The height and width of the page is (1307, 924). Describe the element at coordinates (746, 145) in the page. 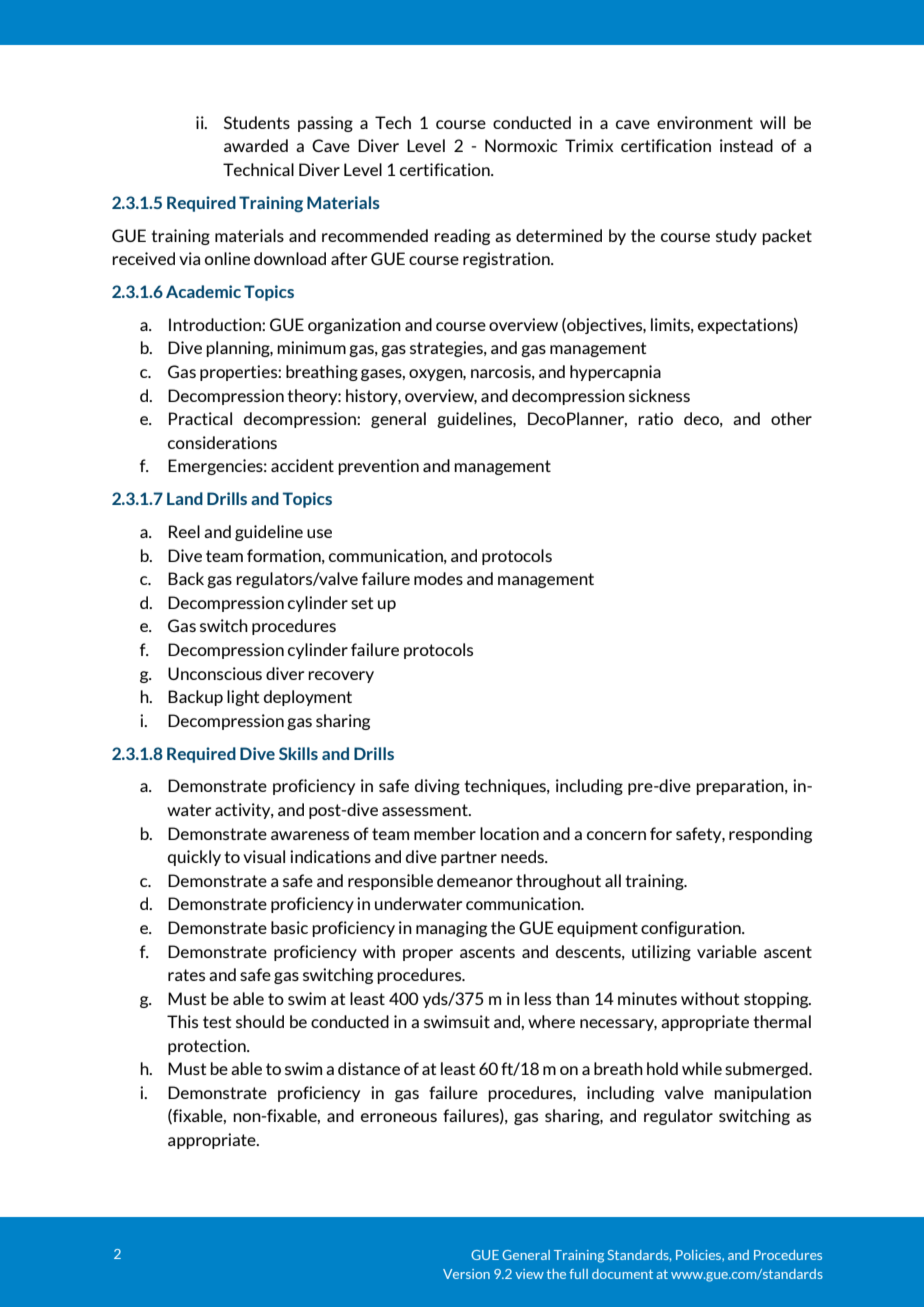

I see `instead` at that location.
